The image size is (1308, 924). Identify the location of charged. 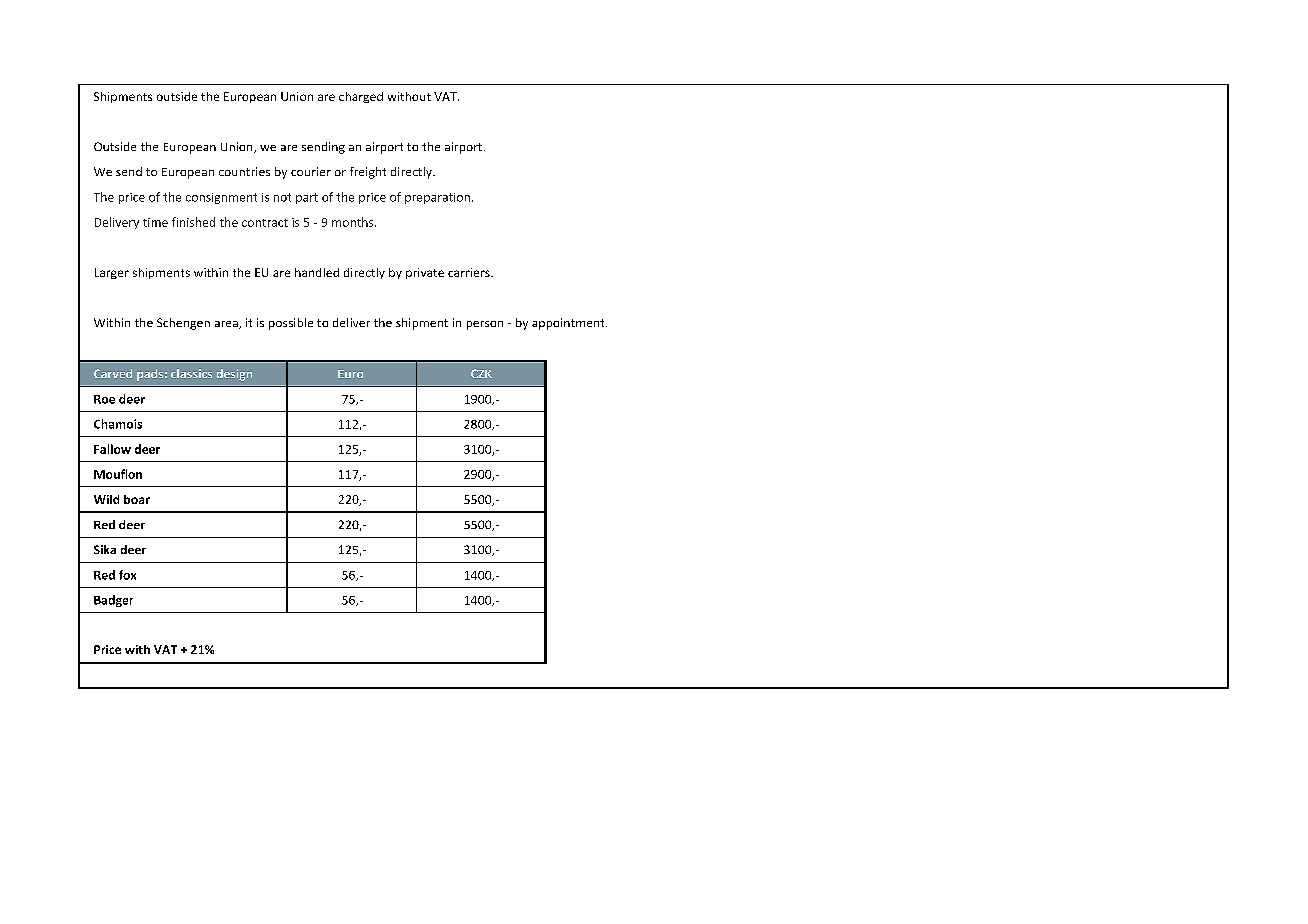
(361, 97).
